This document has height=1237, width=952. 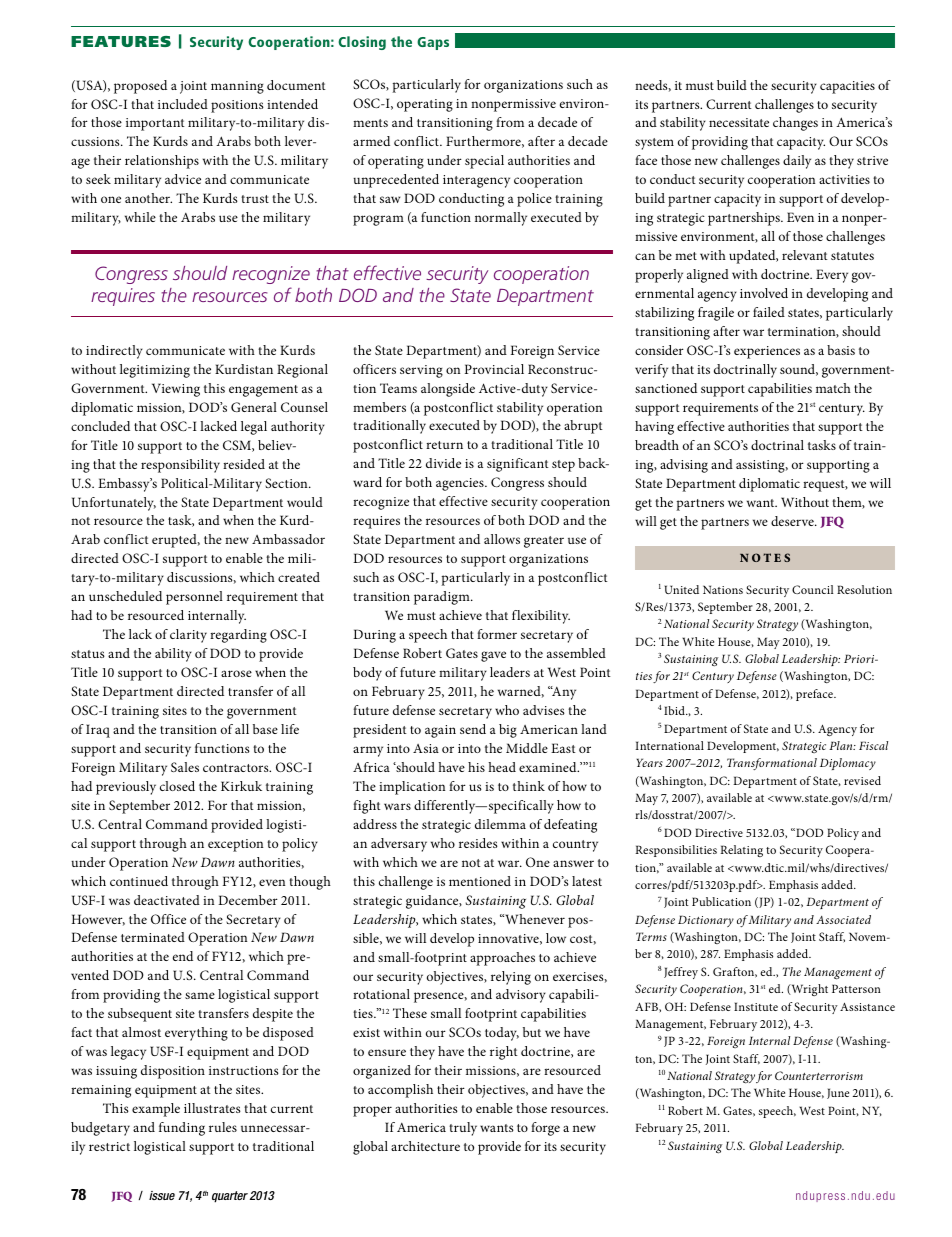 I want to click on included, so click(x=183, y=104).
